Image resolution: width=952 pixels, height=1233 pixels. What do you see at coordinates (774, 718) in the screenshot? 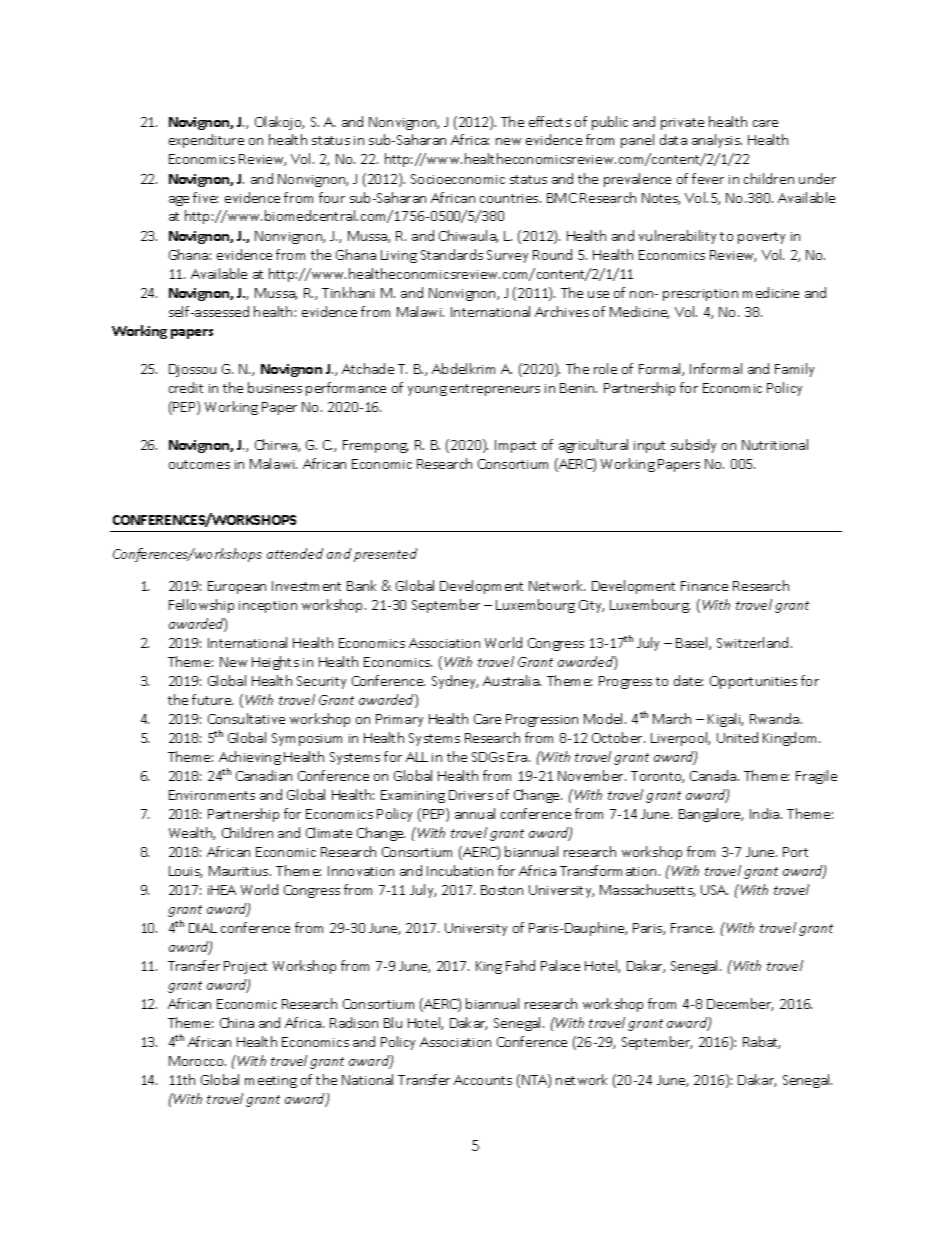
I see `Rwanda` at bounding box center [774, 718].
